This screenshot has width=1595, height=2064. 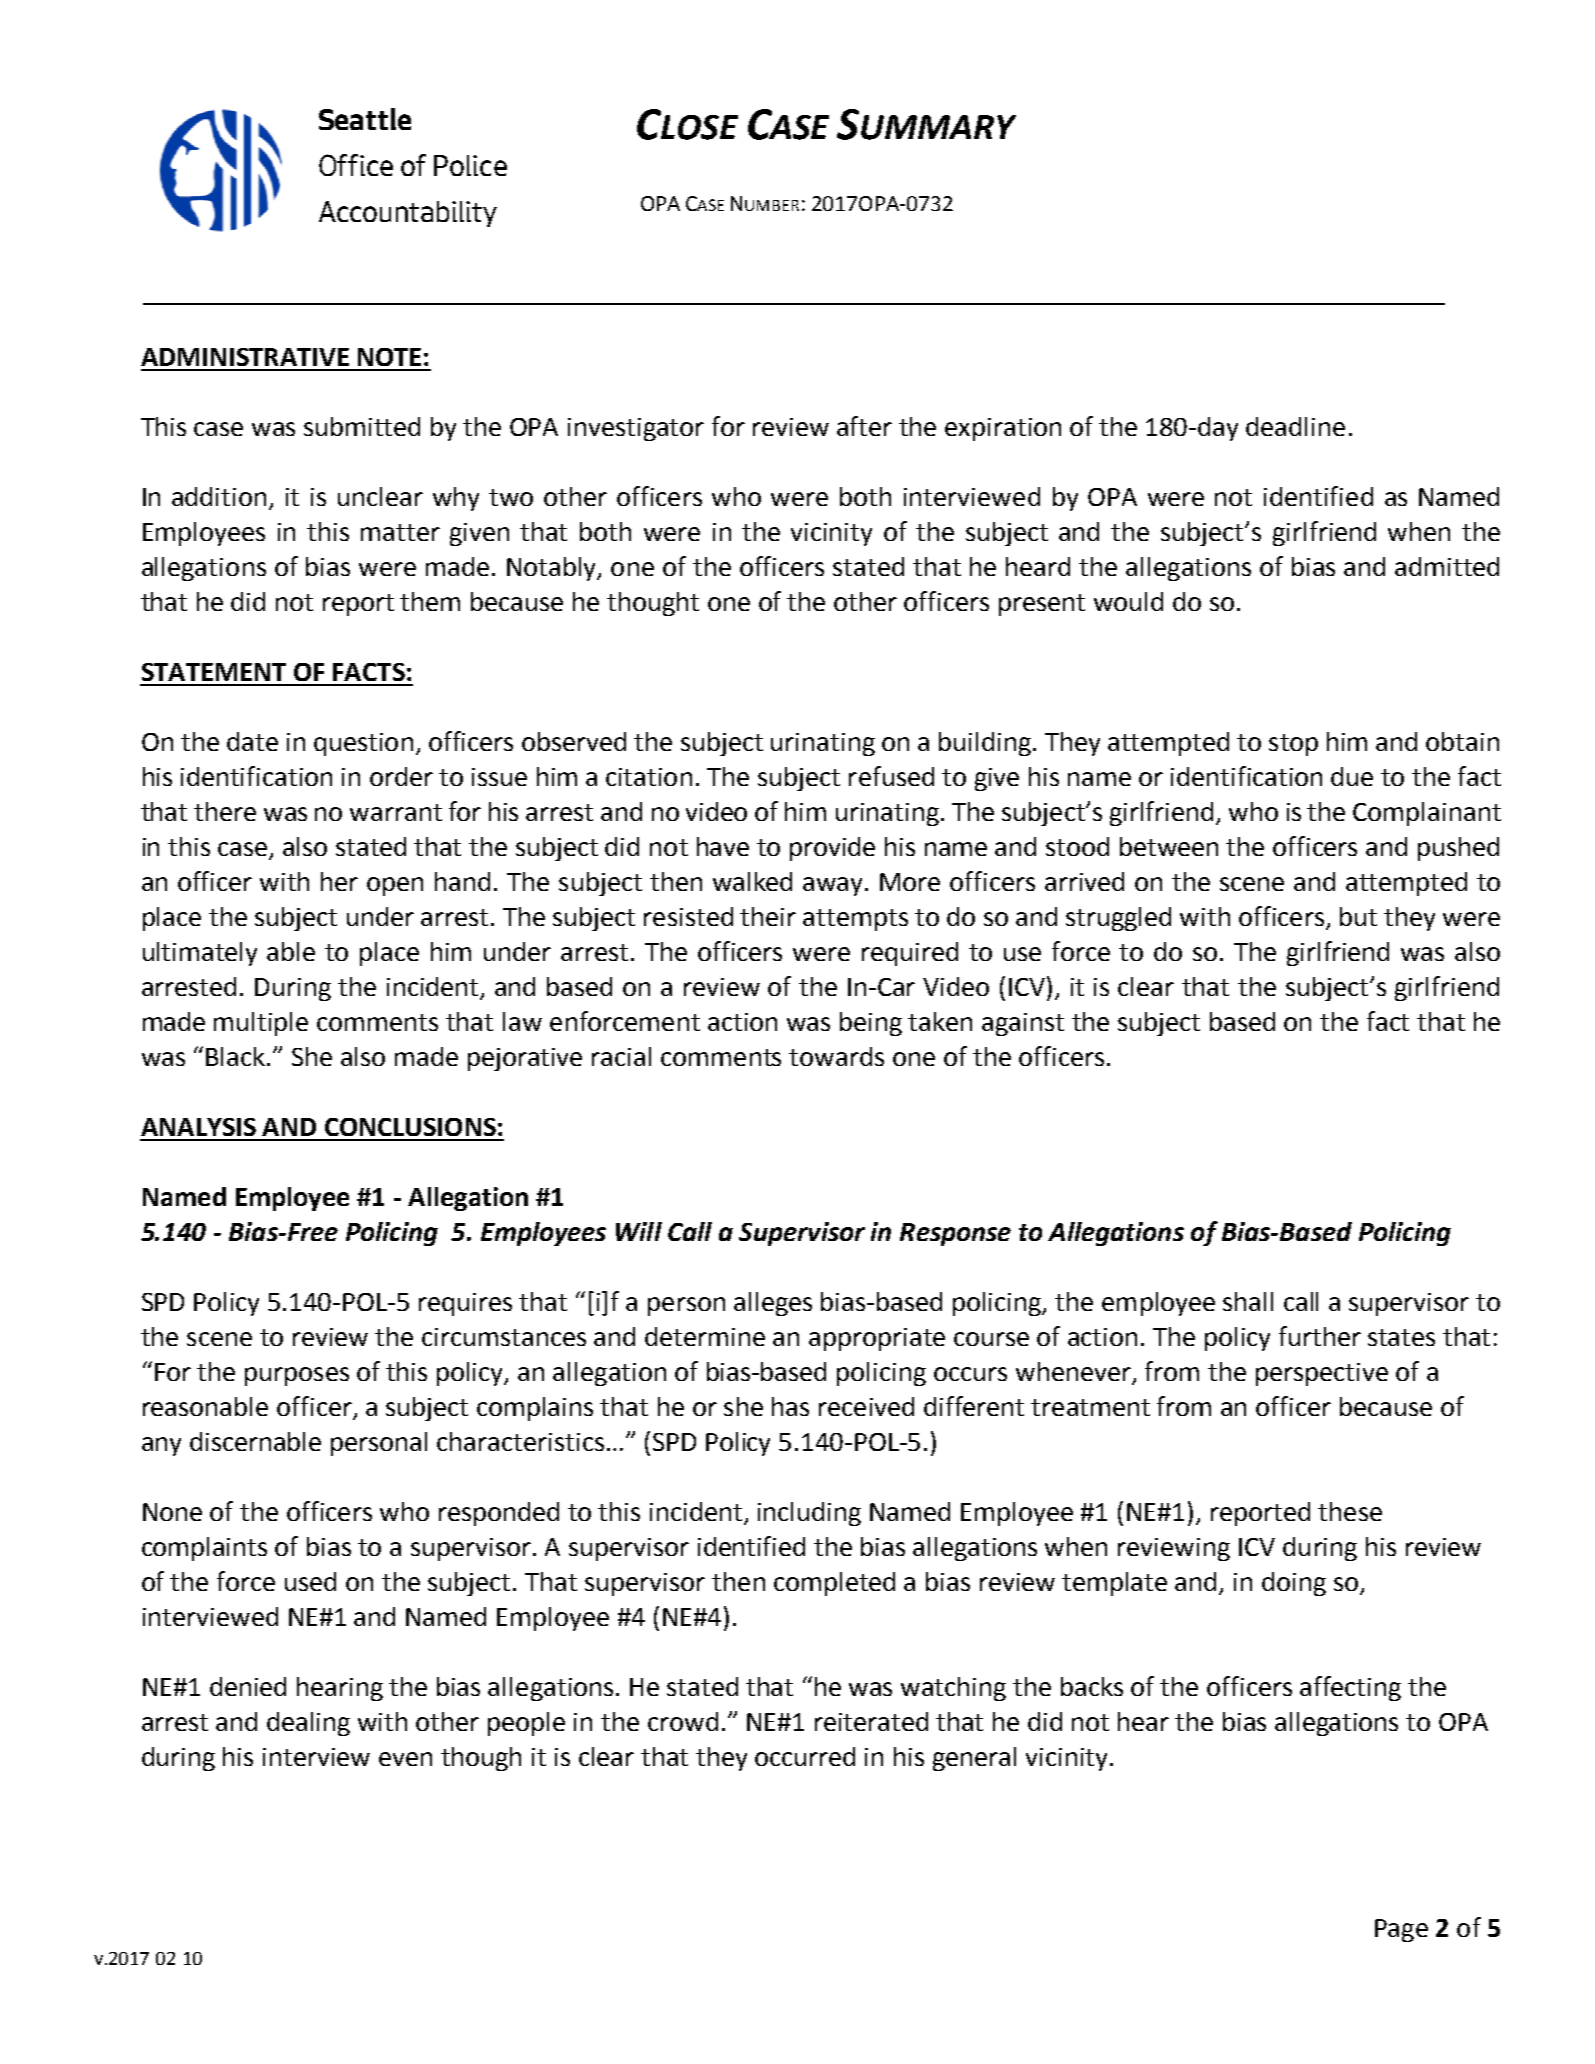 I want to click on occurred, so click(x=805, y=1756).
